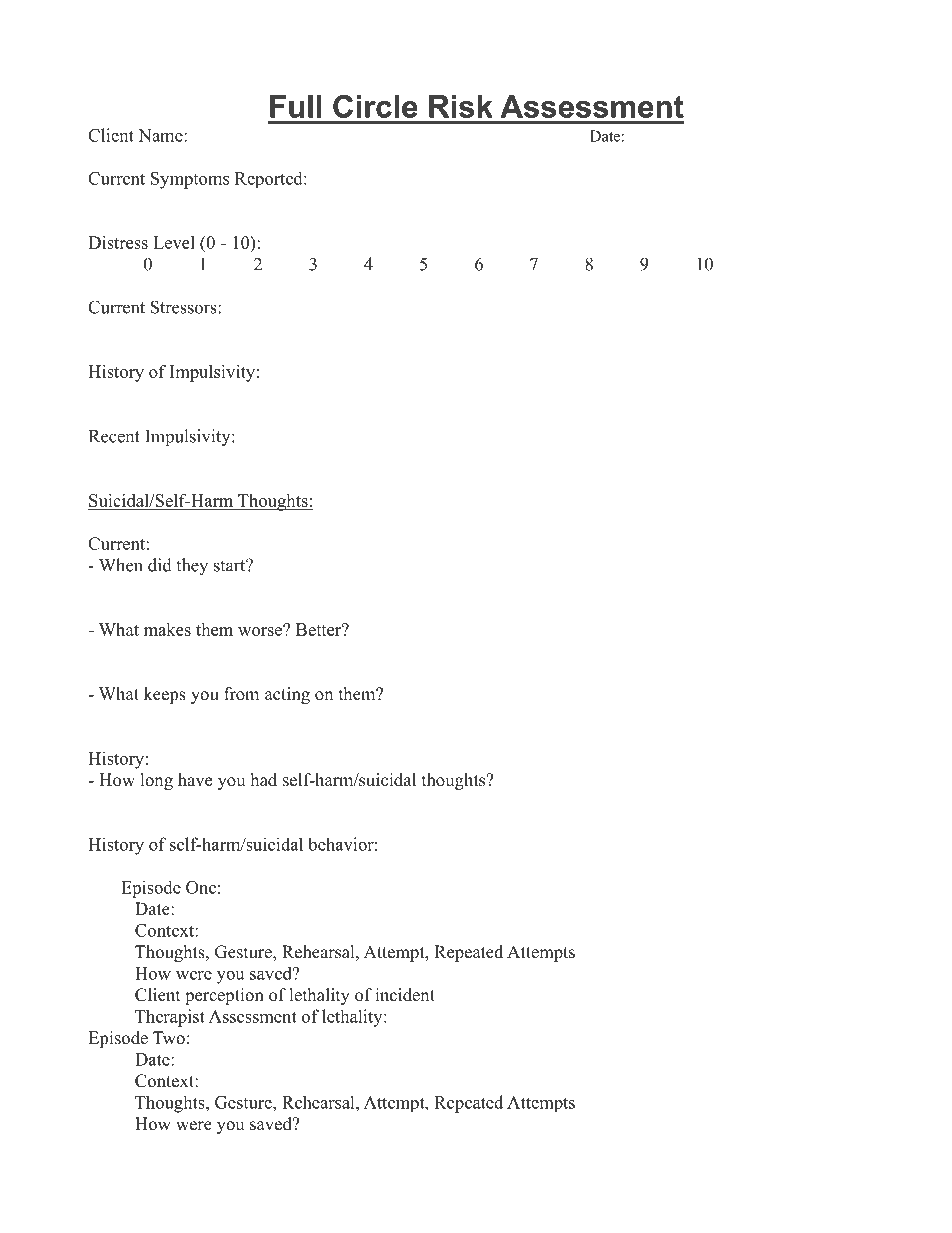 The width and height of the screenshot is (952, 1233). What do you see at coordinates (224, 996) in the screenshot?
I see `perception` at bounding box center [224, 996].
